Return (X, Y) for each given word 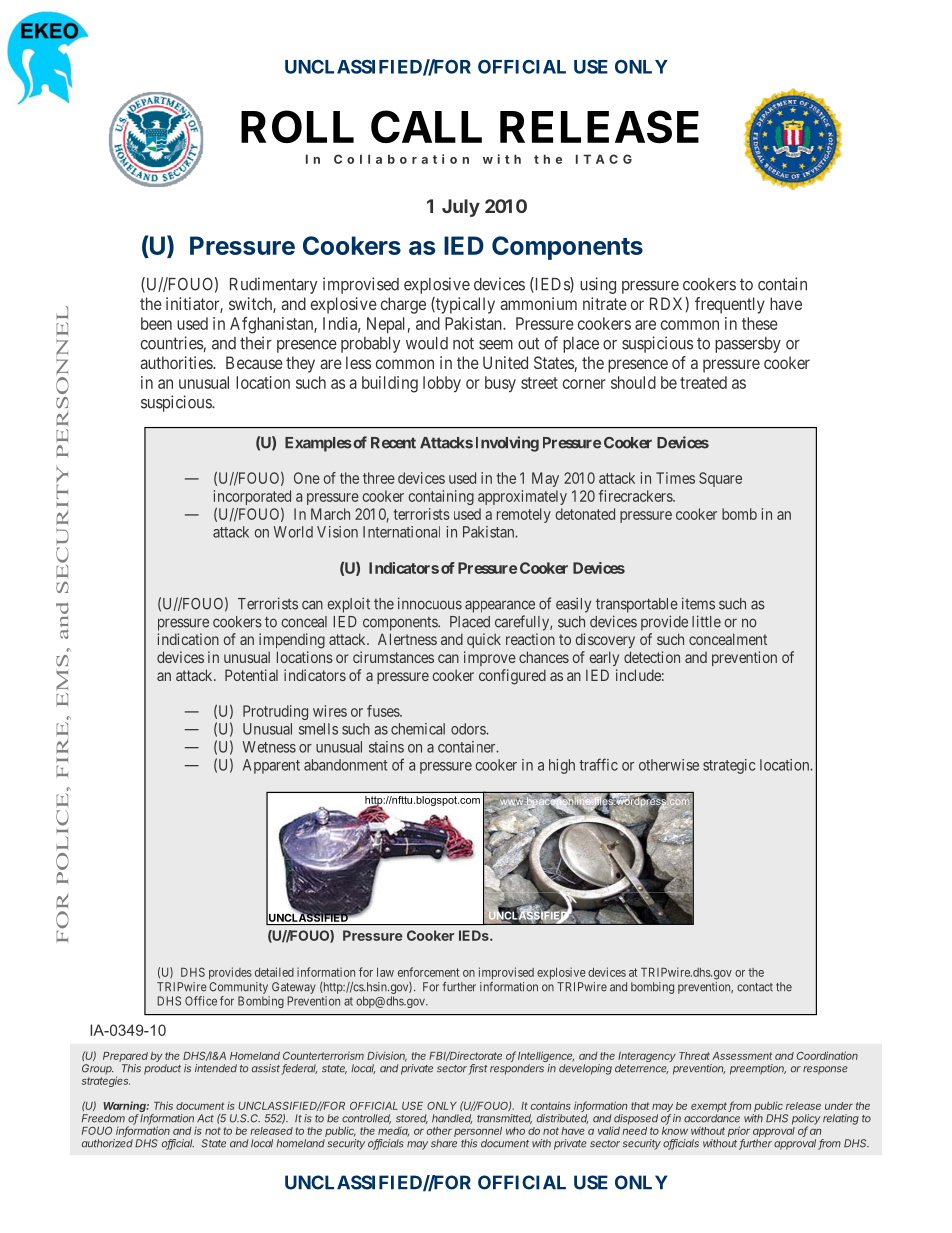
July (461, 208)
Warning (126, 1108)
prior (739, 1133)
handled (452, 1119)
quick (484, 640)
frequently (730, 305)
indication (188, 639)
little (706, 621)
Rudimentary (273, 285)
